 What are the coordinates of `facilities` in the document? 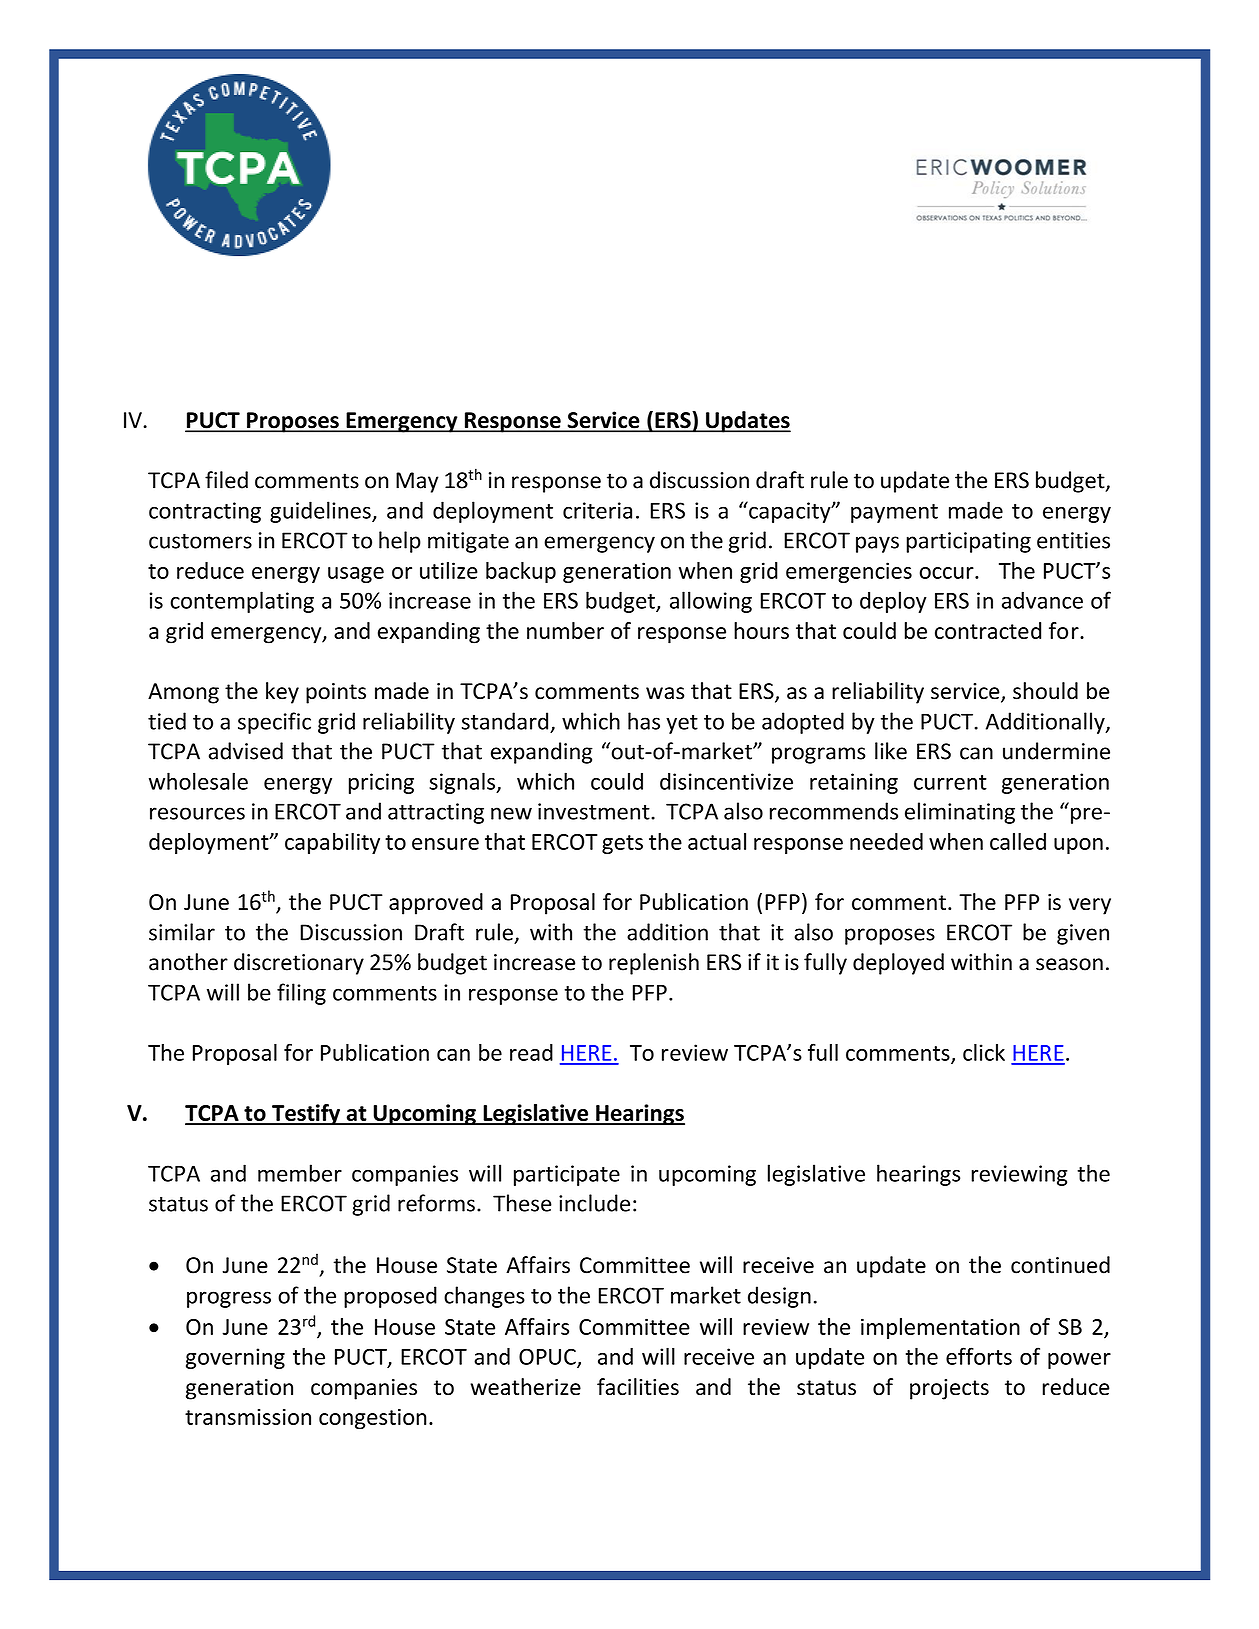 It's located at (638, 1387).
